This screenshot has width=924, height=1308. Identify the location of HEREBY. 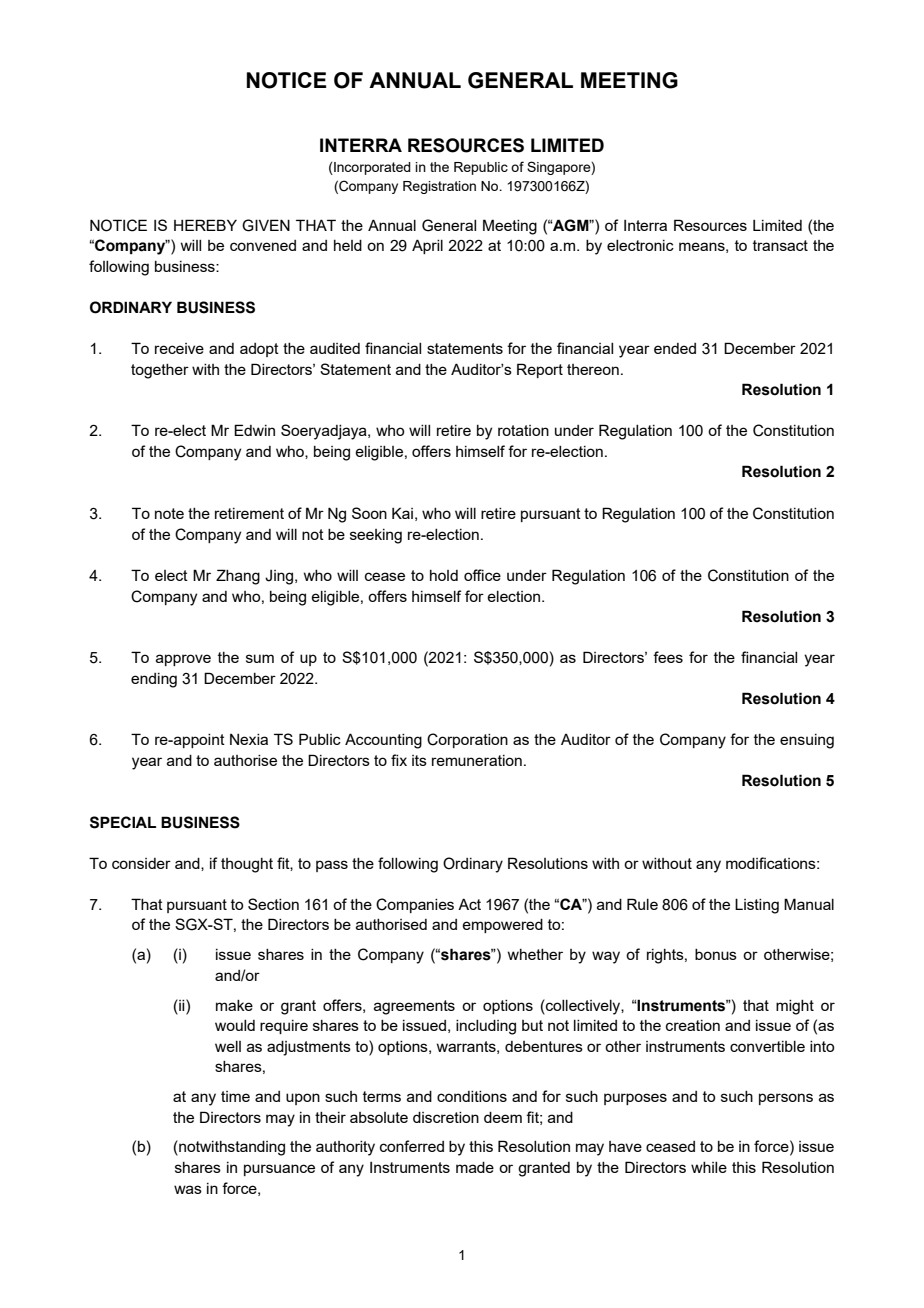
(205, 225).
